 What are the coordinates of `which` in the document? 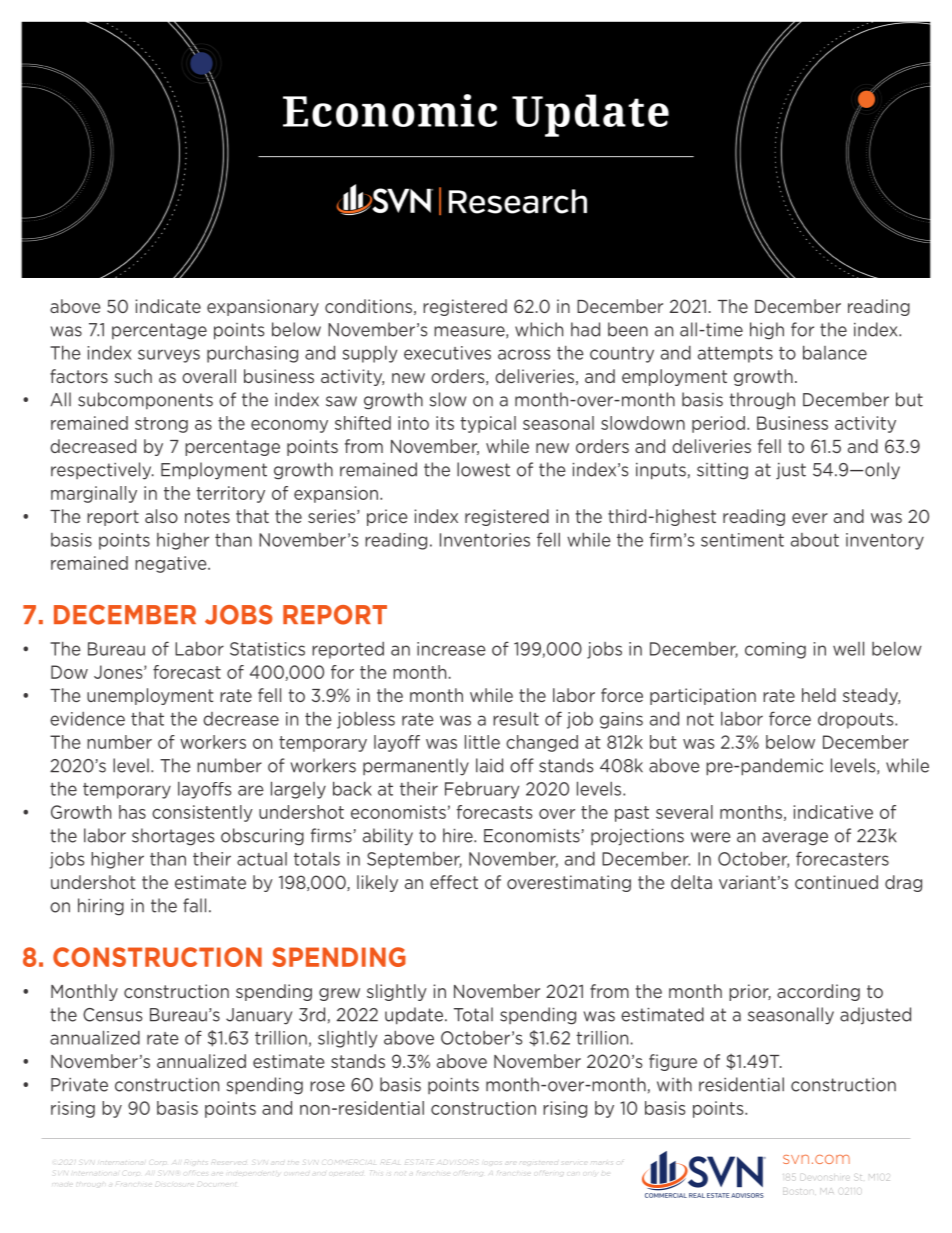 It's located at (539, 329).
